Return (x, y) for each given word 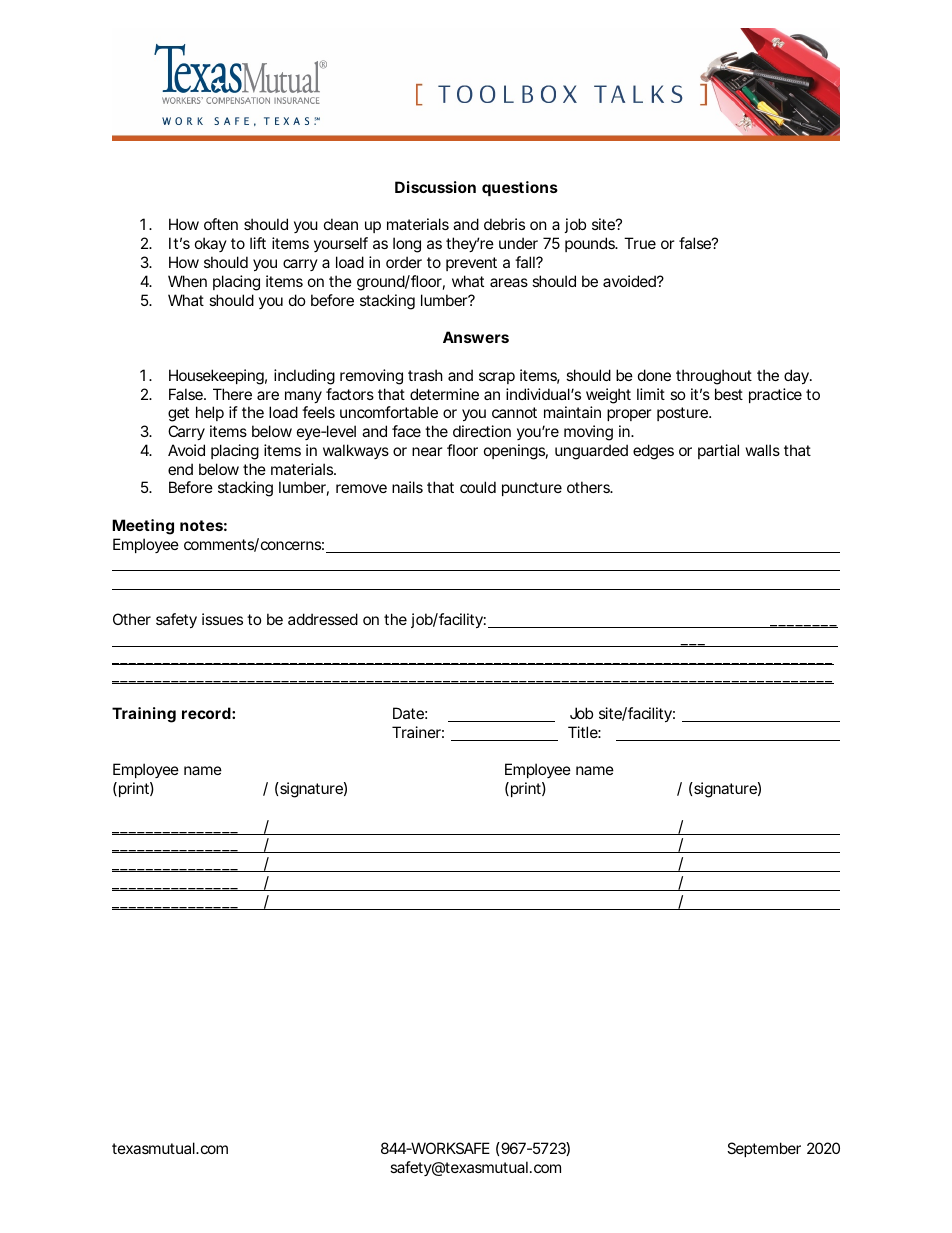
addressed (323, 619)
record (206, 713)
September (764, 1149)
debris (504, 224)
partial (718, 451)
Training (144, 715)
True (640, 243)
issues (222, 619)
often (221, 224)
